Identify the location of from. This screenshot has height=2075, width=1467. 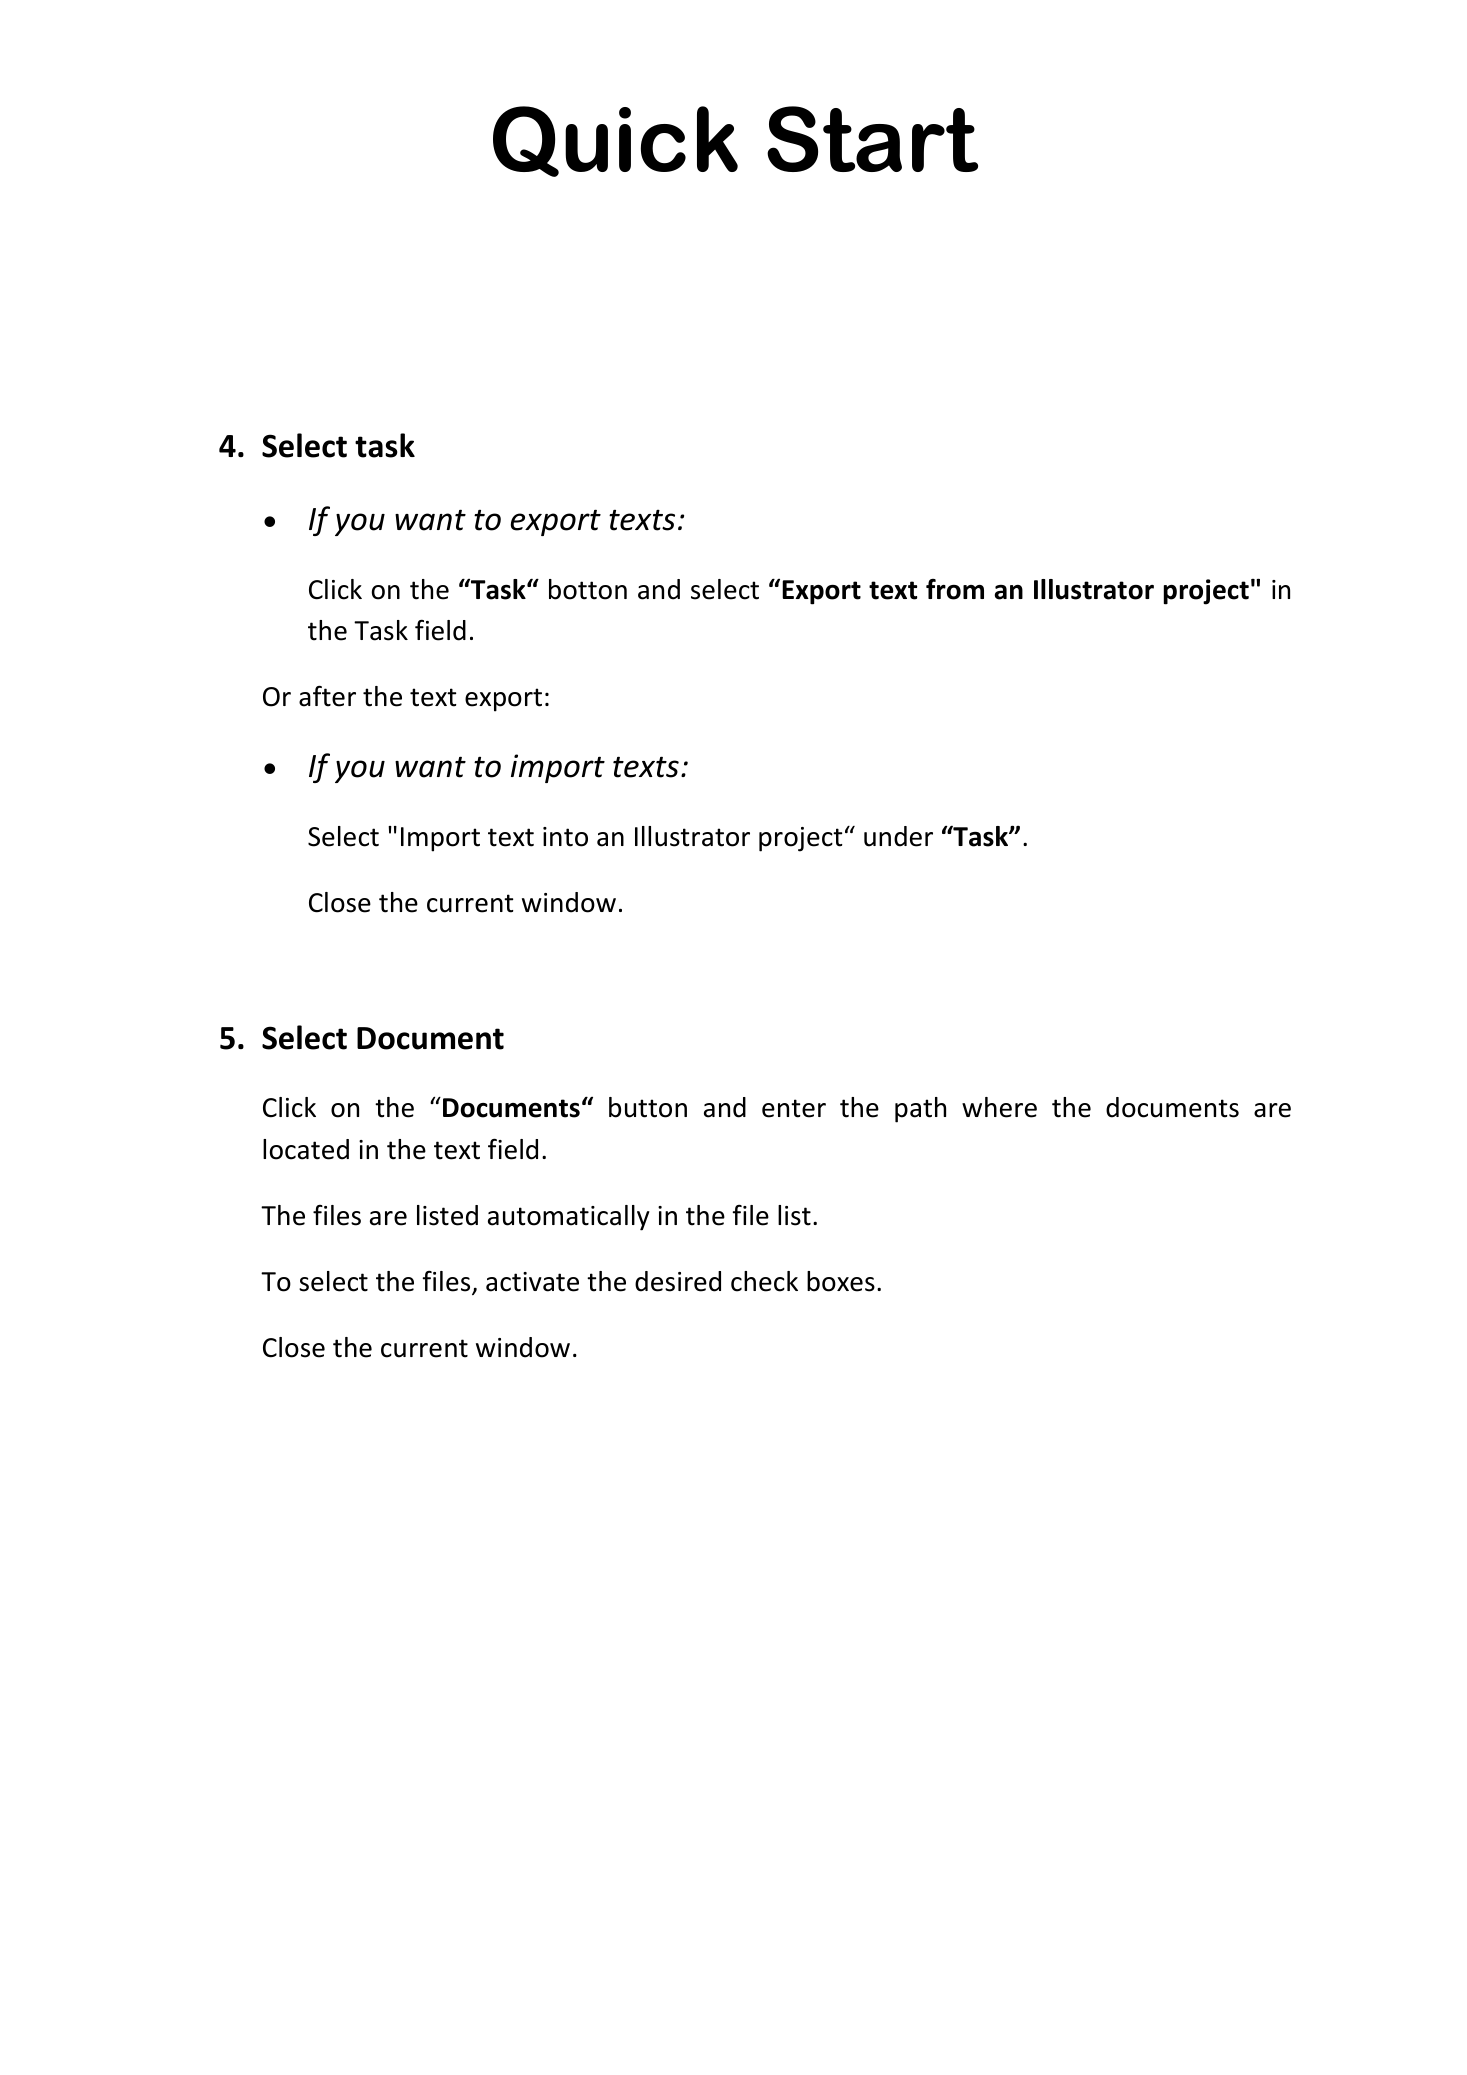
(955, 589).
